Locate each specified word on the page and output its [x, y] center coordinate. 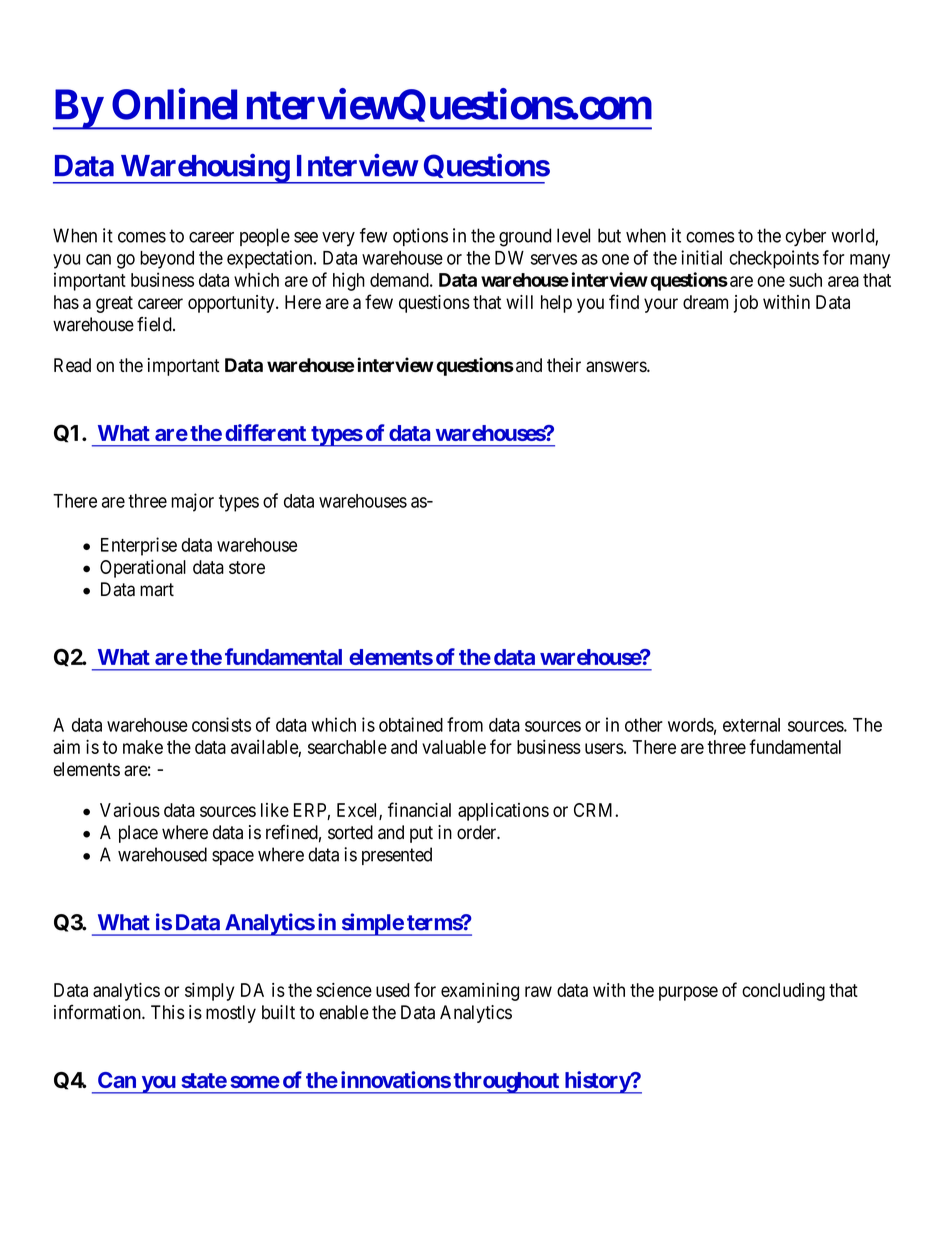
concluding [783, 992]
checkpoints [774, 259]
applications [503, 812]
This [168, 1012]
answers [617, 366]
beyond [167, 260]
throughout [506, 1083]
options [420, 237]
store [247, 567]
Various [130, 810]
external [751, 725]
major [192, 502]
